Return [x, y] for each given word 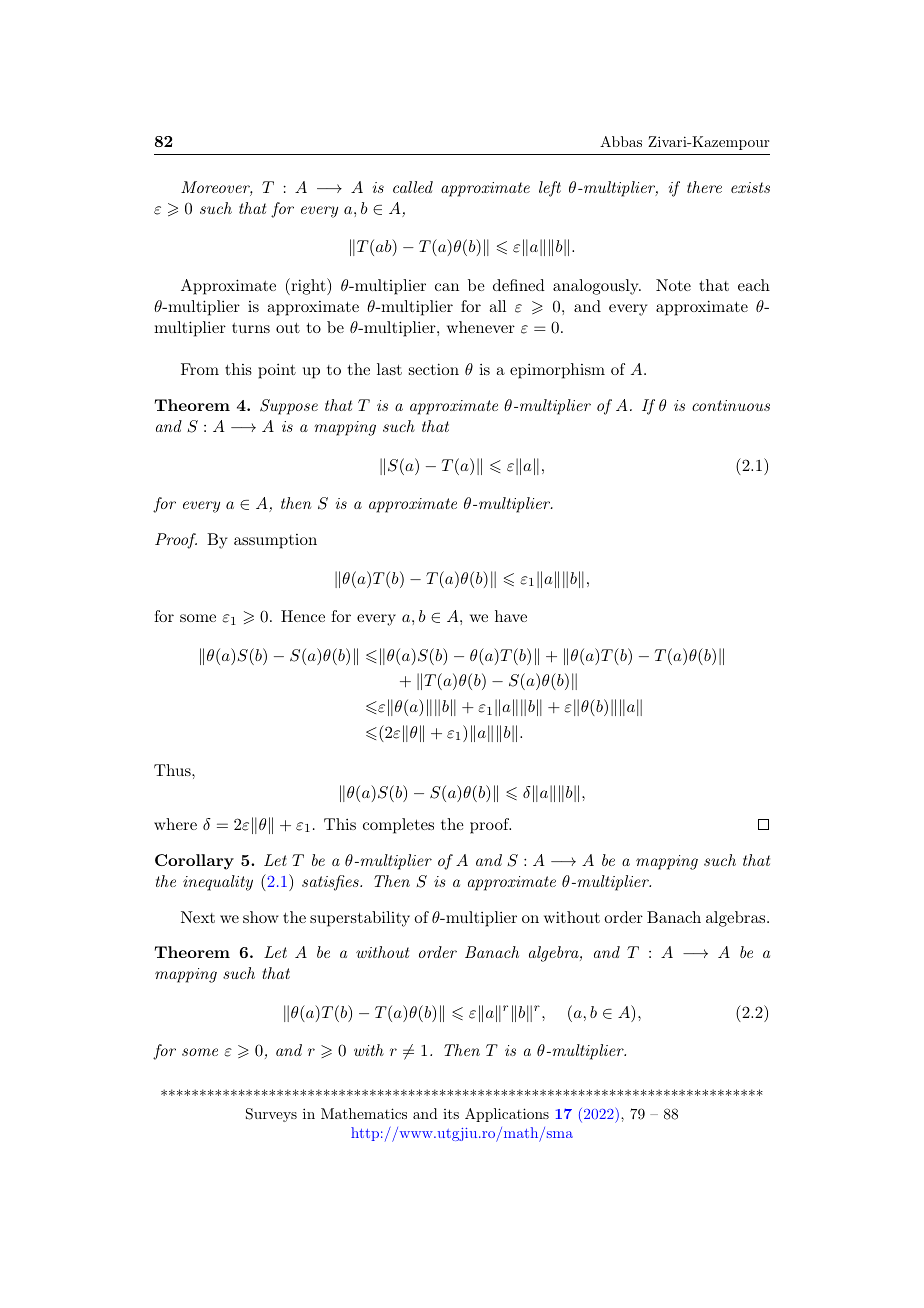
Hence [303, 616]
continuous [731, 405]
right [308, 286]
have [511, 616]
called [413, 187]
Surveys [271, 1115]
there [704, 187]
